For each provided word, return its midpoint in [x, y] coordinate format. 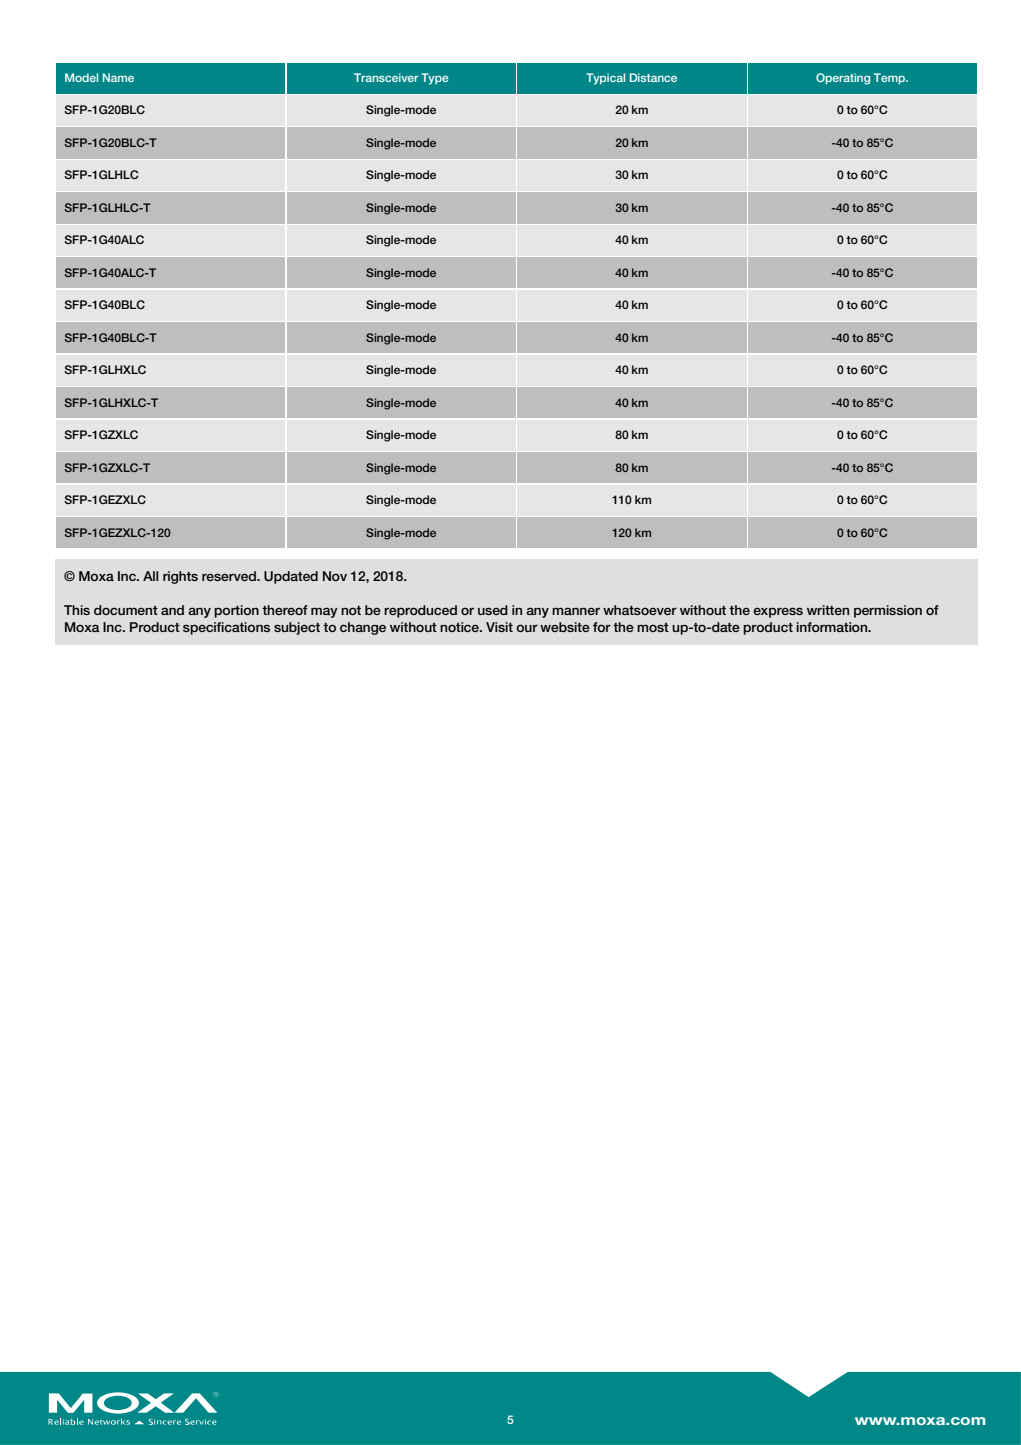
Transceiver [386, 77]
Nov [335, 576]
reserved [230, 576]
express [778, 612]
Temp [890, 78]
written [828, 610]
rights [180, 577]
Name [118, 77]
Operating [843, 79]
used [493, 610]
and [172, 610]
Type [435, 79]
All [150, 576]
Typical [605, 79]
